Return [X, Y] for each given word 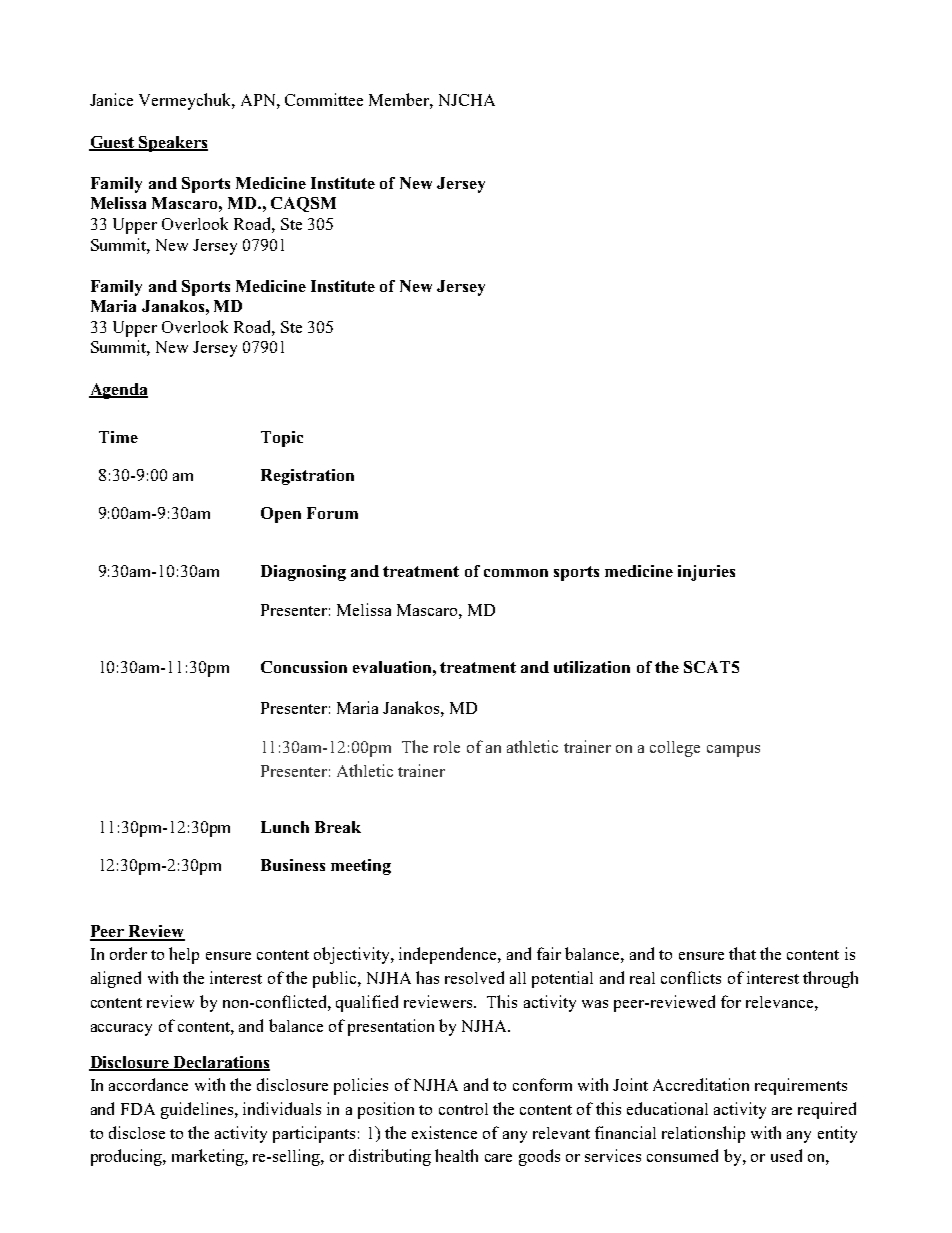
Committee [324, 99]
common [516, 573]
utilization [592, 667]
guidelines [197, 1110]
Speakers [172, 144]
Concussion [304, 667]
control [463, 1109]
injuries [706, 573]
